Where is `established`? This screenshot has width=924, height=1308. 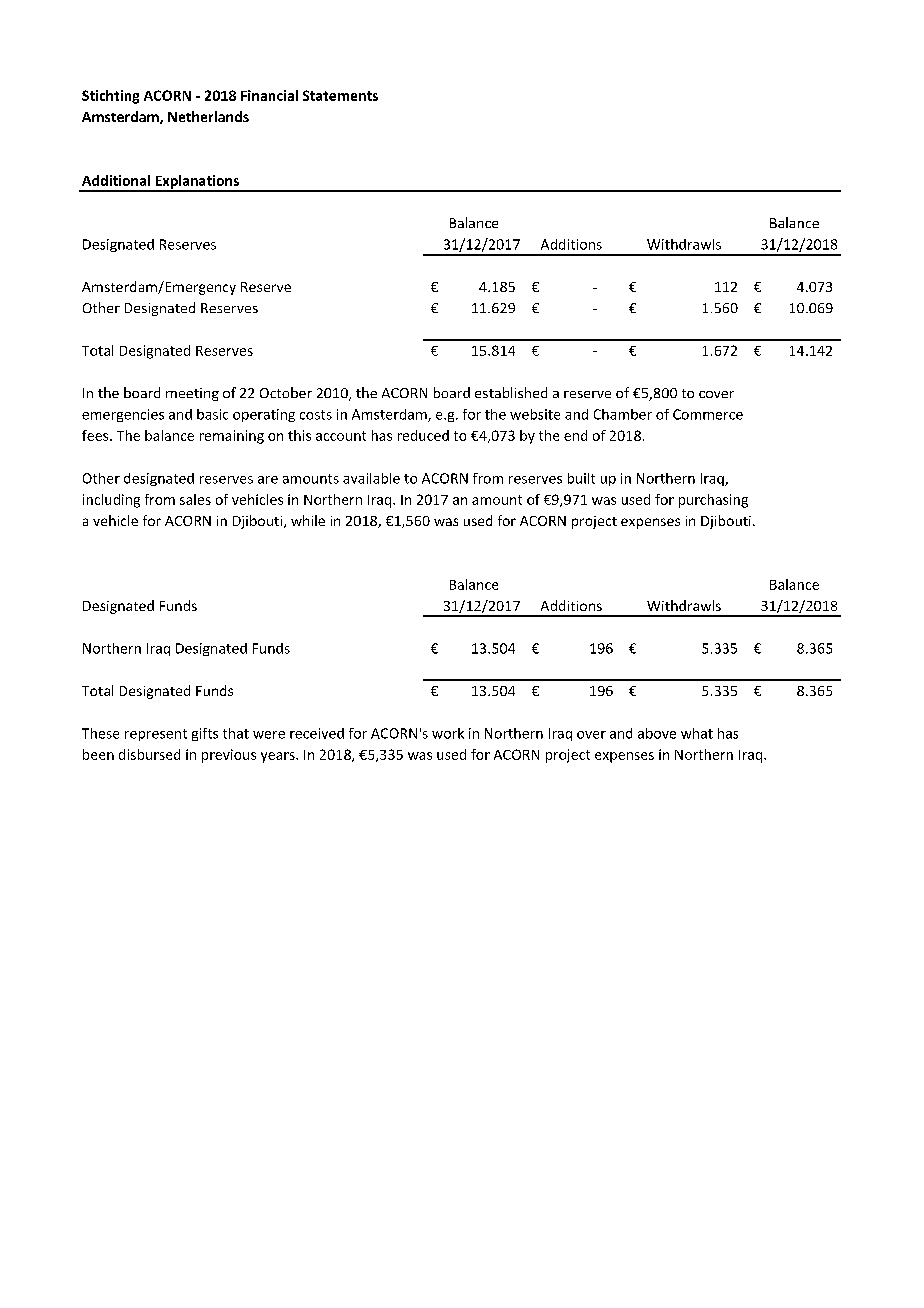 established is located at coordinates (511, 392).
